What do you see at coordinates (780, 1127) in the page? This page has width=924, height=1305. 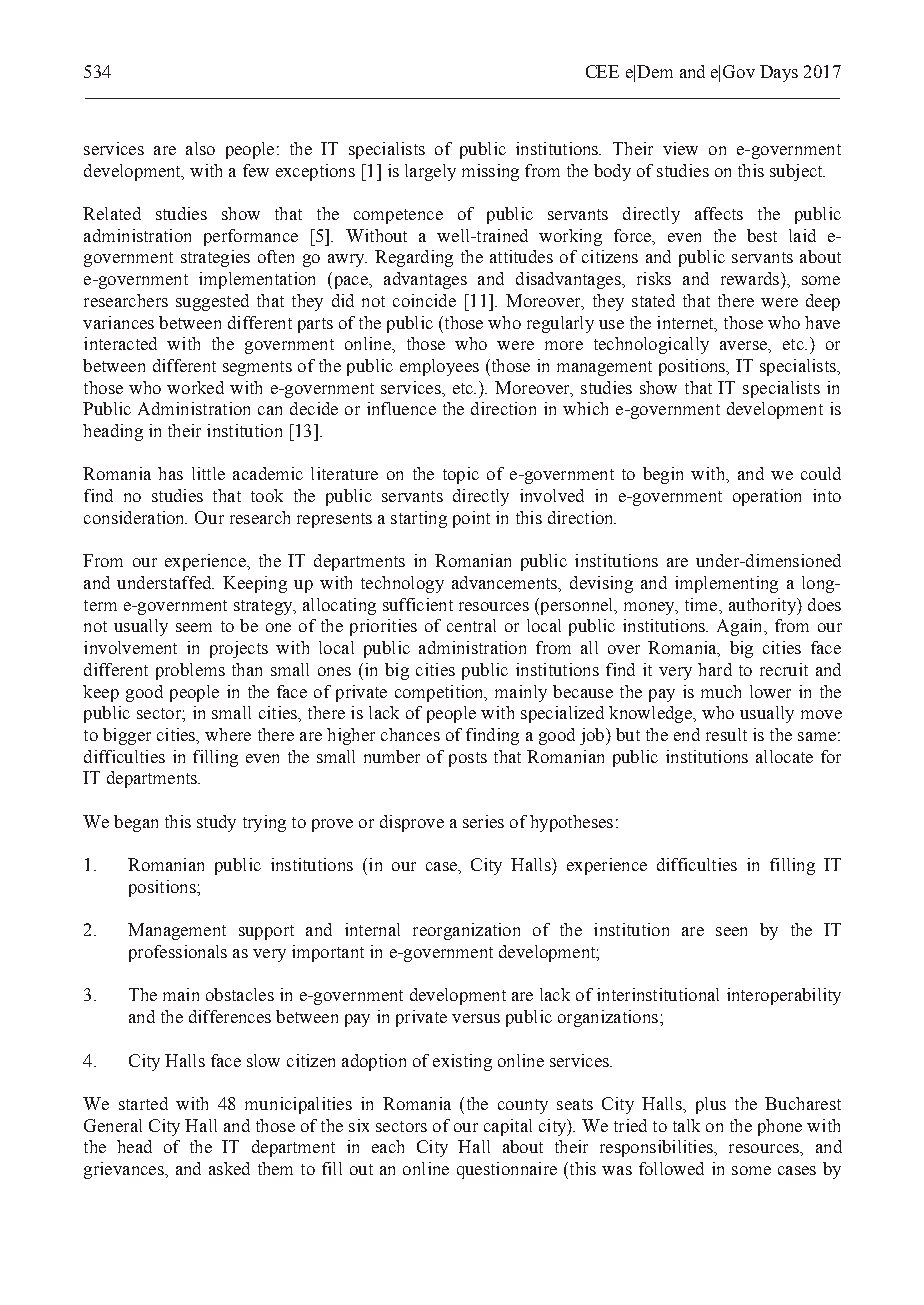 I see `phone` at bounding box center [780, 1127].
